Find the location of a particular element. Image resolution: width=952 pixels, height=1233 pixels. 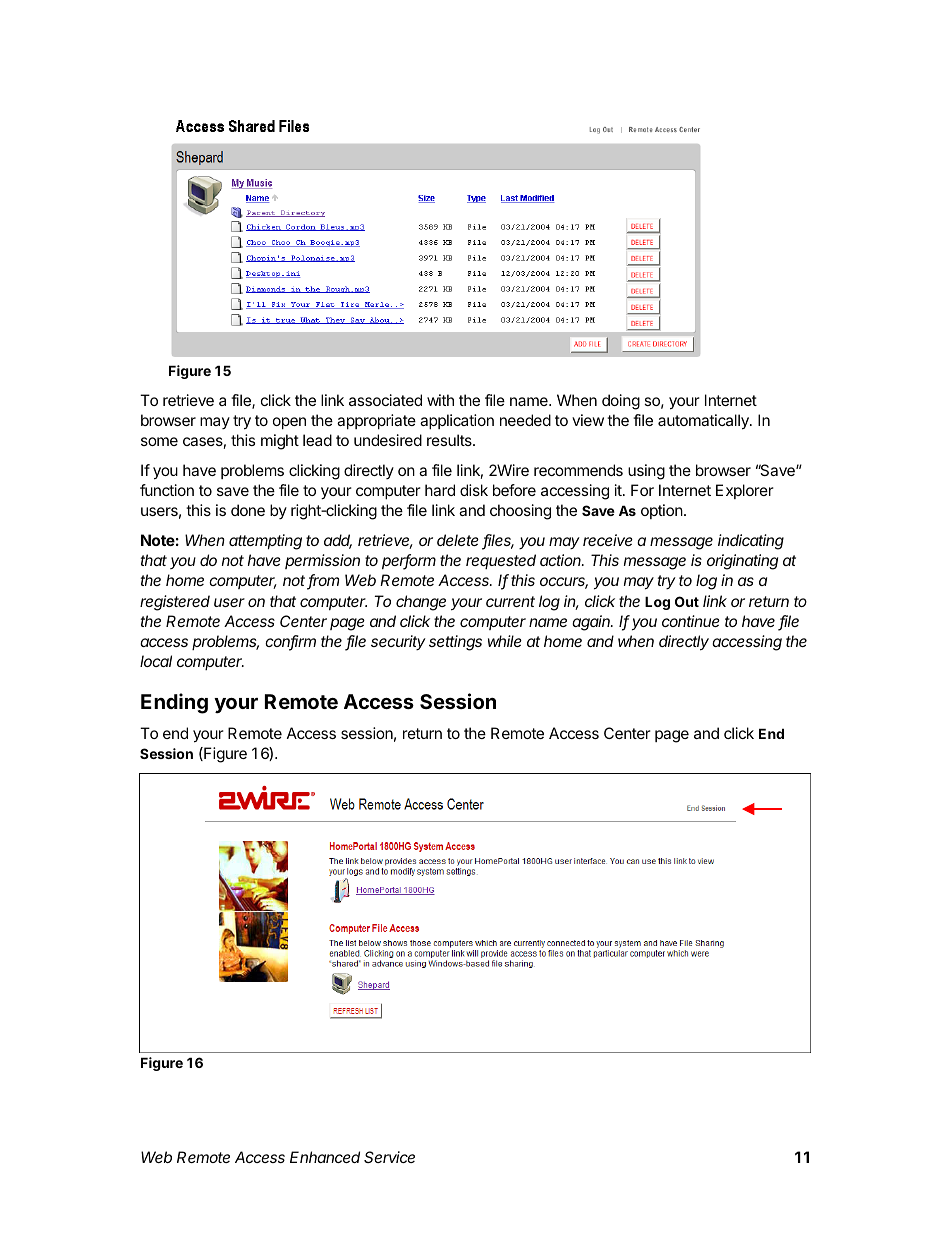

Ending is located at coordinates (174, 703).
